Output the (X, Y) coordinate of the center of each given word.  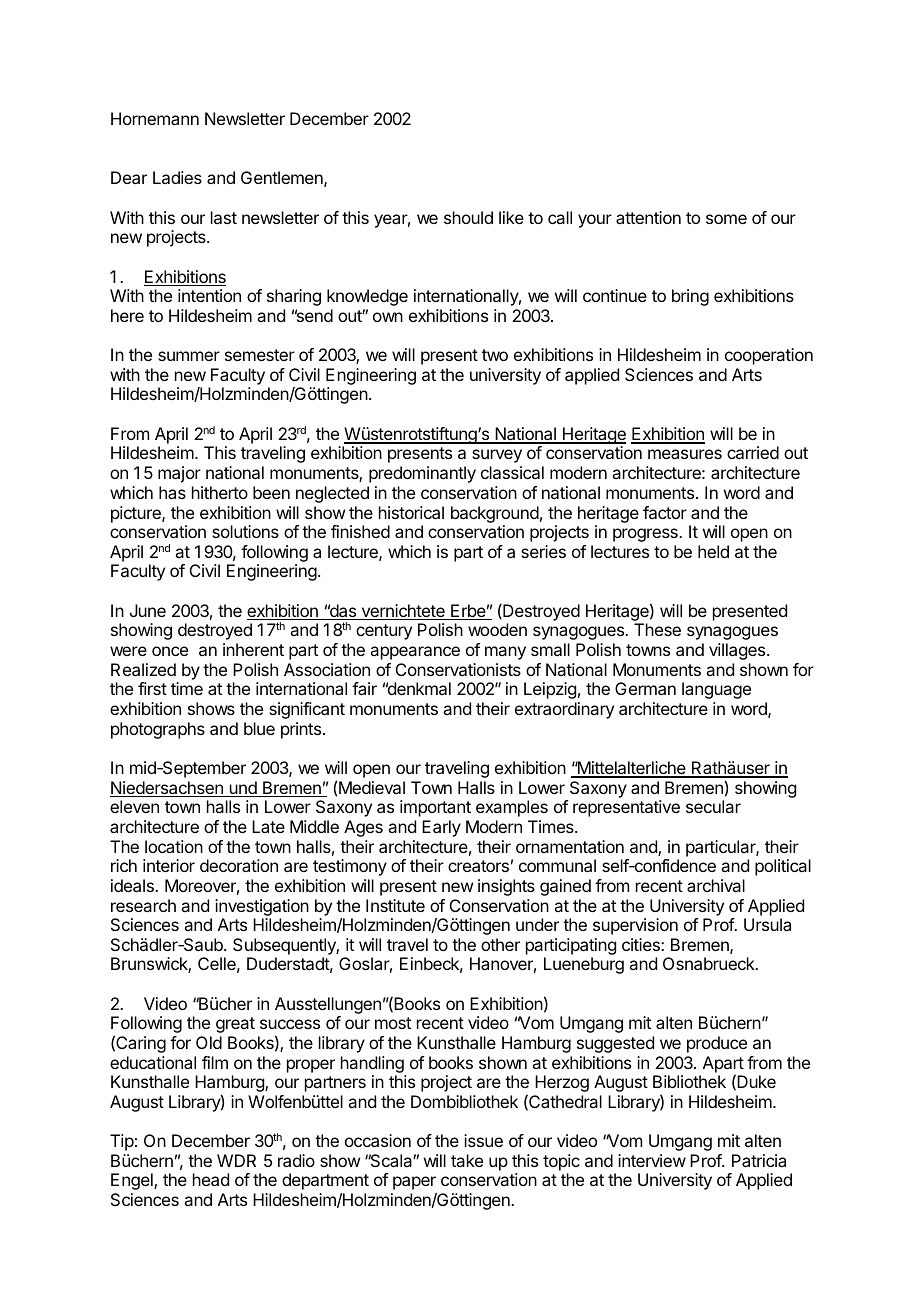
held (713, 551)
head (211, 1179)
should (468, 217)
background (495, 514)
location (174, 846)
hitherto (220, 492)
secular (713, 806)
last (224, 217)
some (726, 219)
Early (441, 828)
